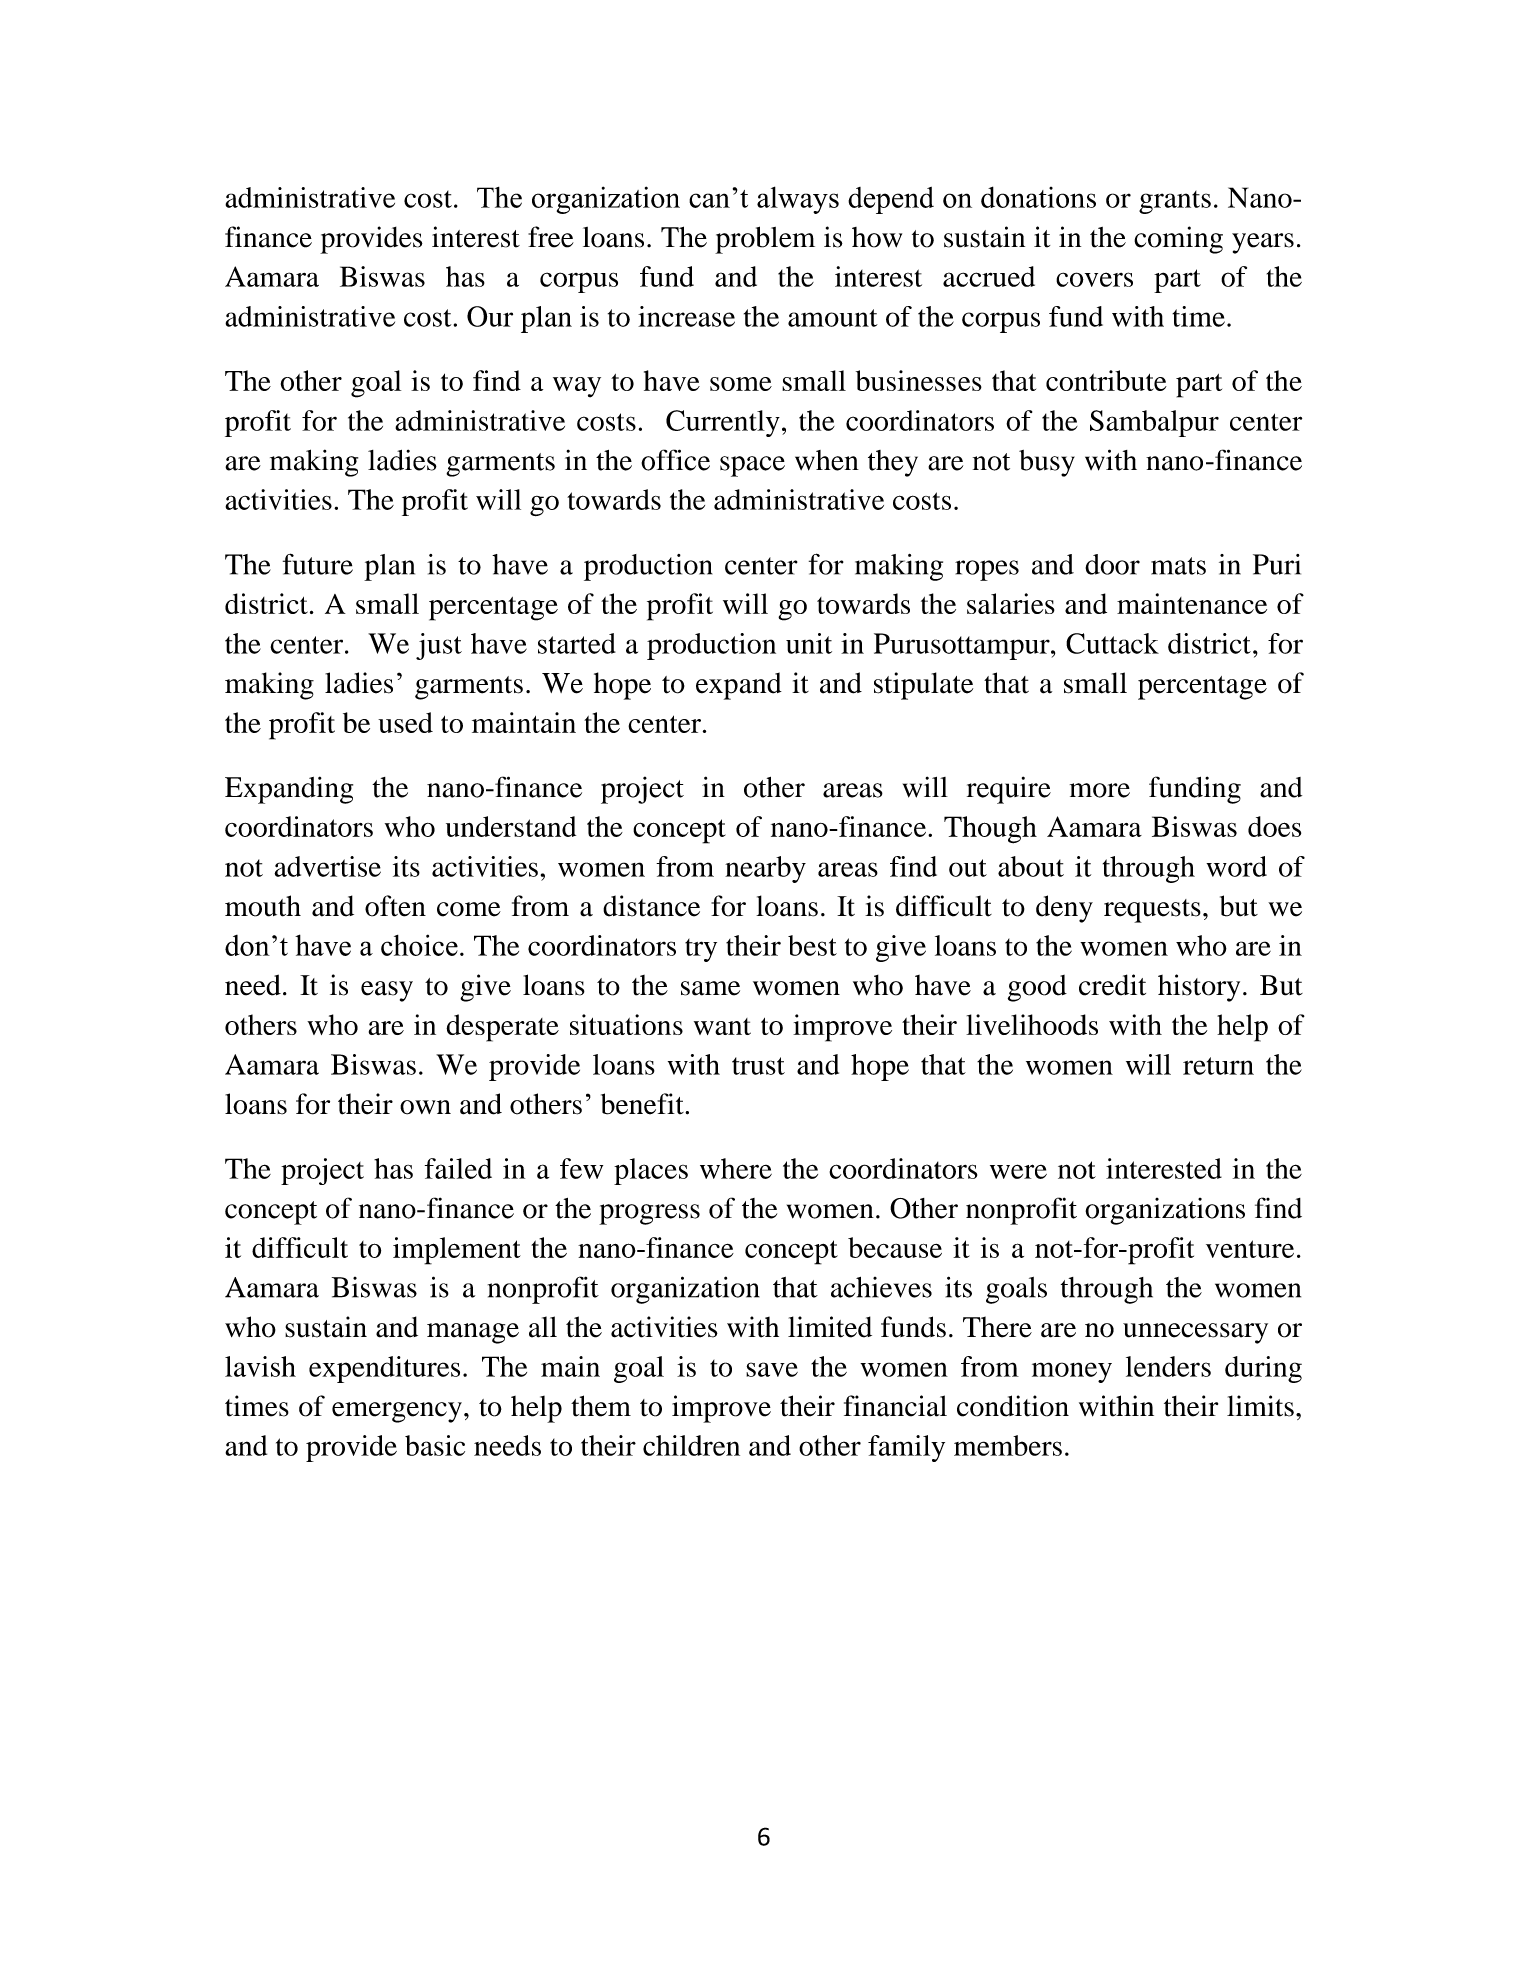 The image size is (1527, 1976). I want to click on more, so click(1100, 790).
